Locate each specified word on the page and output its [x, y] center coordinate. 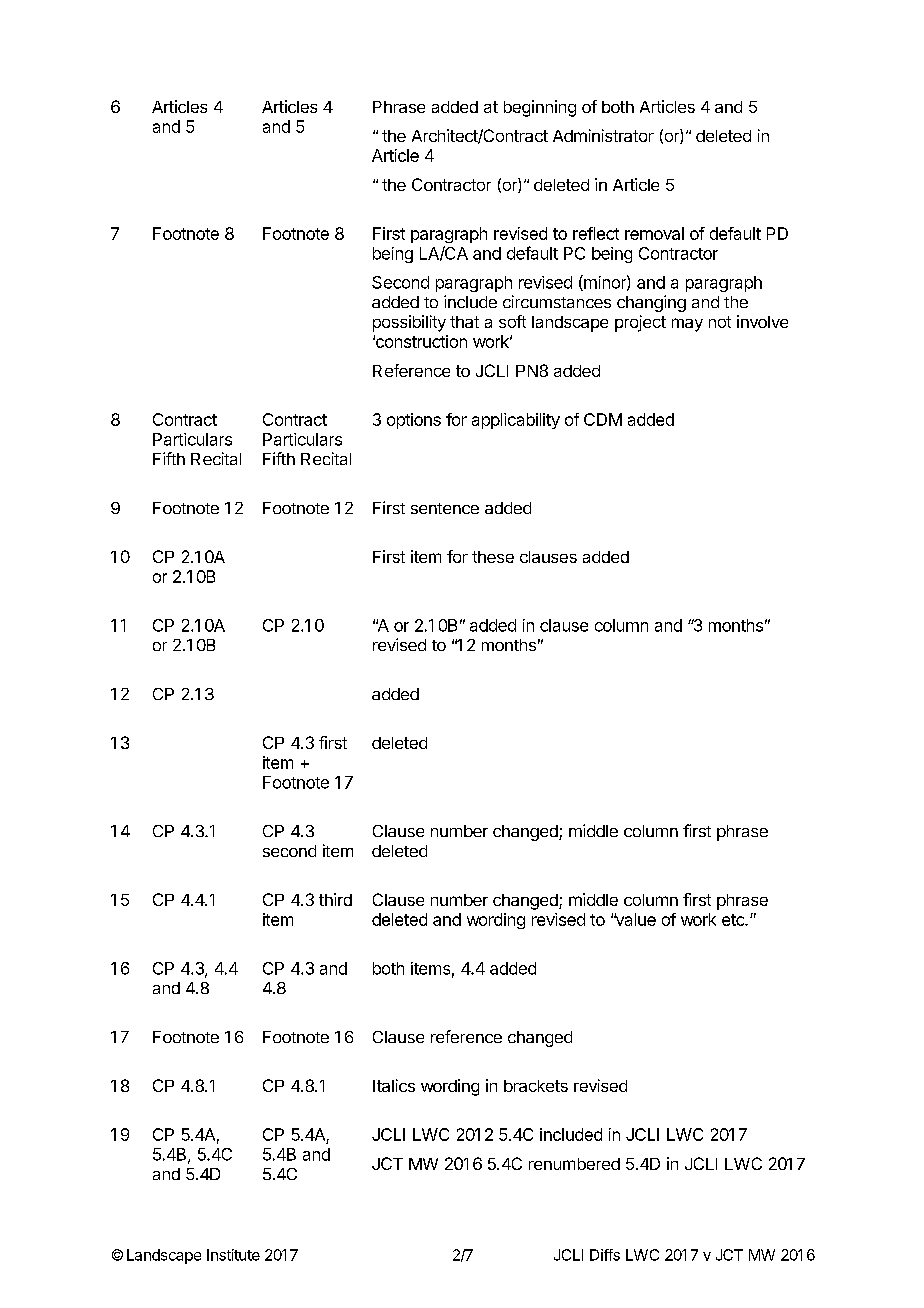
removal [654, 233]
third [335, 899]
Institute [233, 1255]
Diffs [605, 1255]
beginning [540, 108]
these [493, 557]
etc [734, 920]
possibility [409, 323]
